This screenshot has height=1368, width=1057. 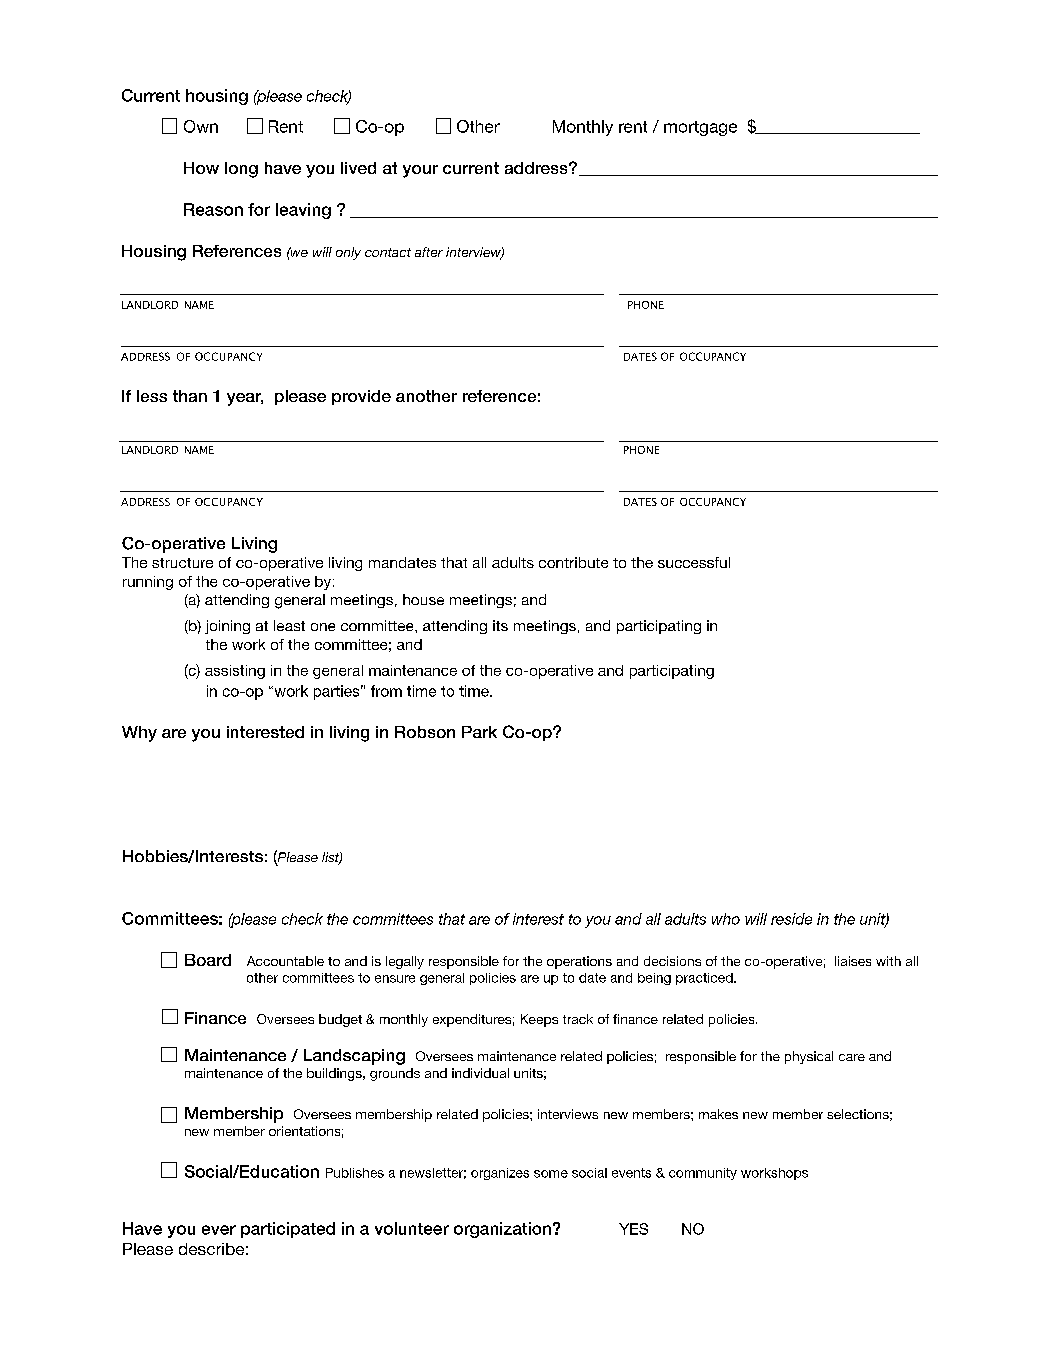 What do you see at coordinates (219, 1230) in the screenshot?
I see `ever` at bounding box center [219, 1230].
